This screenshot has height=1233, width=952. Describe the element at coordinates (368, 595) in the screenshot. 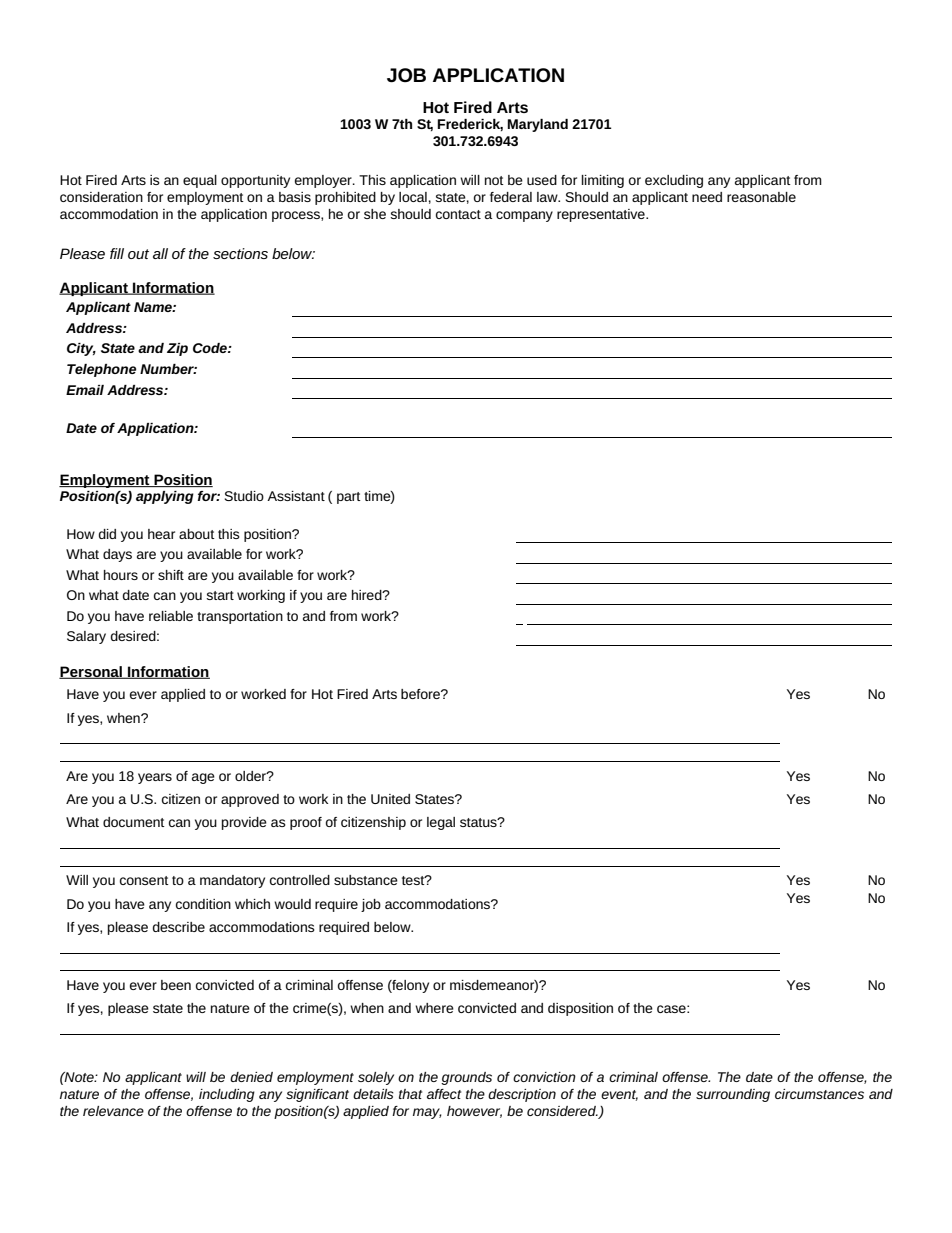

I see `hired` at that location.
